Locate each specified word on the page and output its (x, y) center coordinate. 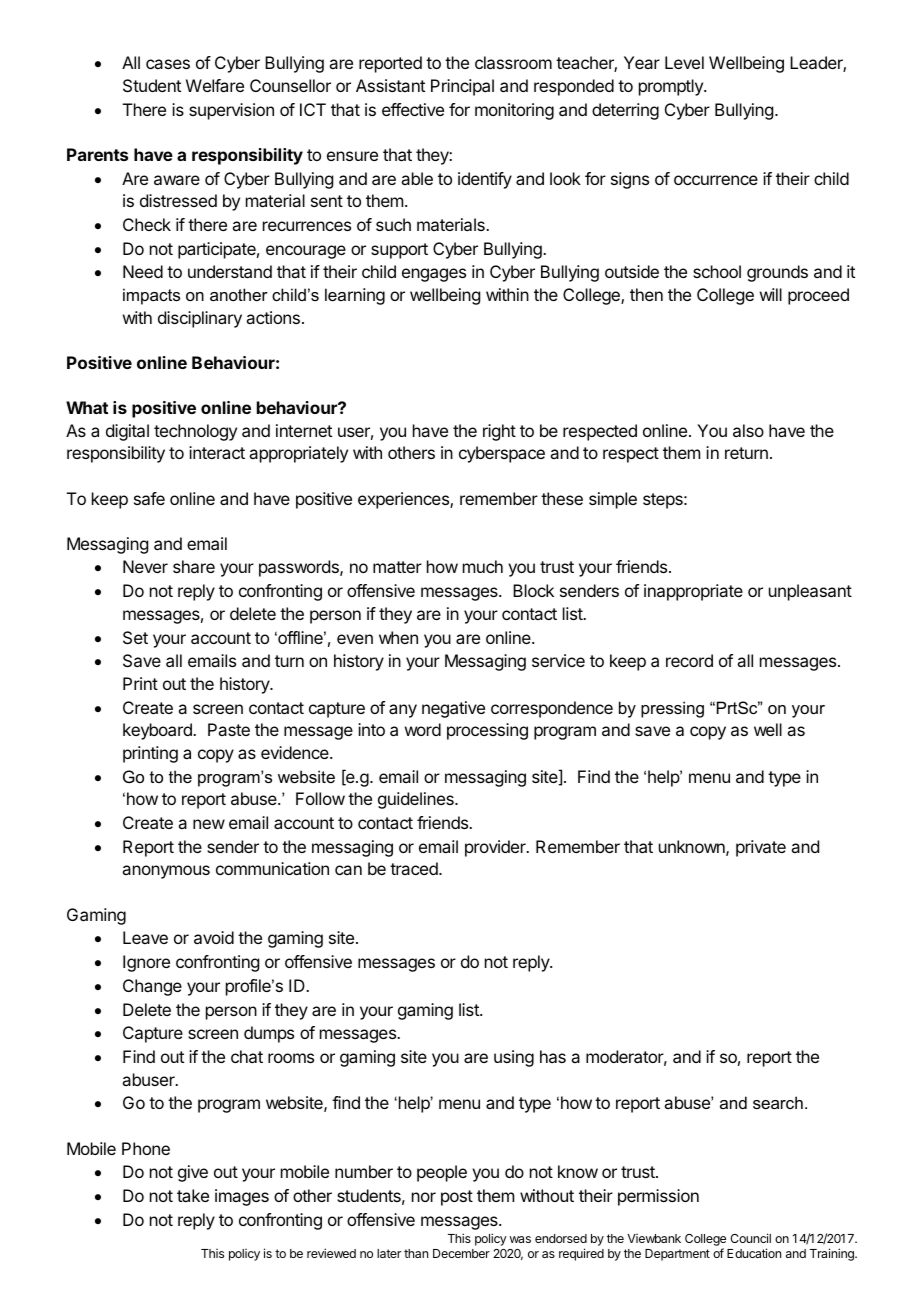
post (457, 1198)
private (761, 848)
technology (195, 432)
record (689, 660)
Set (135, 637)
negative (453, 709)
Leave (145, 937)
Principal (462, 87)
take (193, 1195)
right (499, 432)
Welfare (215, 85)
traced (415, 868)
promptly (672, 87)
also (748, 430)
